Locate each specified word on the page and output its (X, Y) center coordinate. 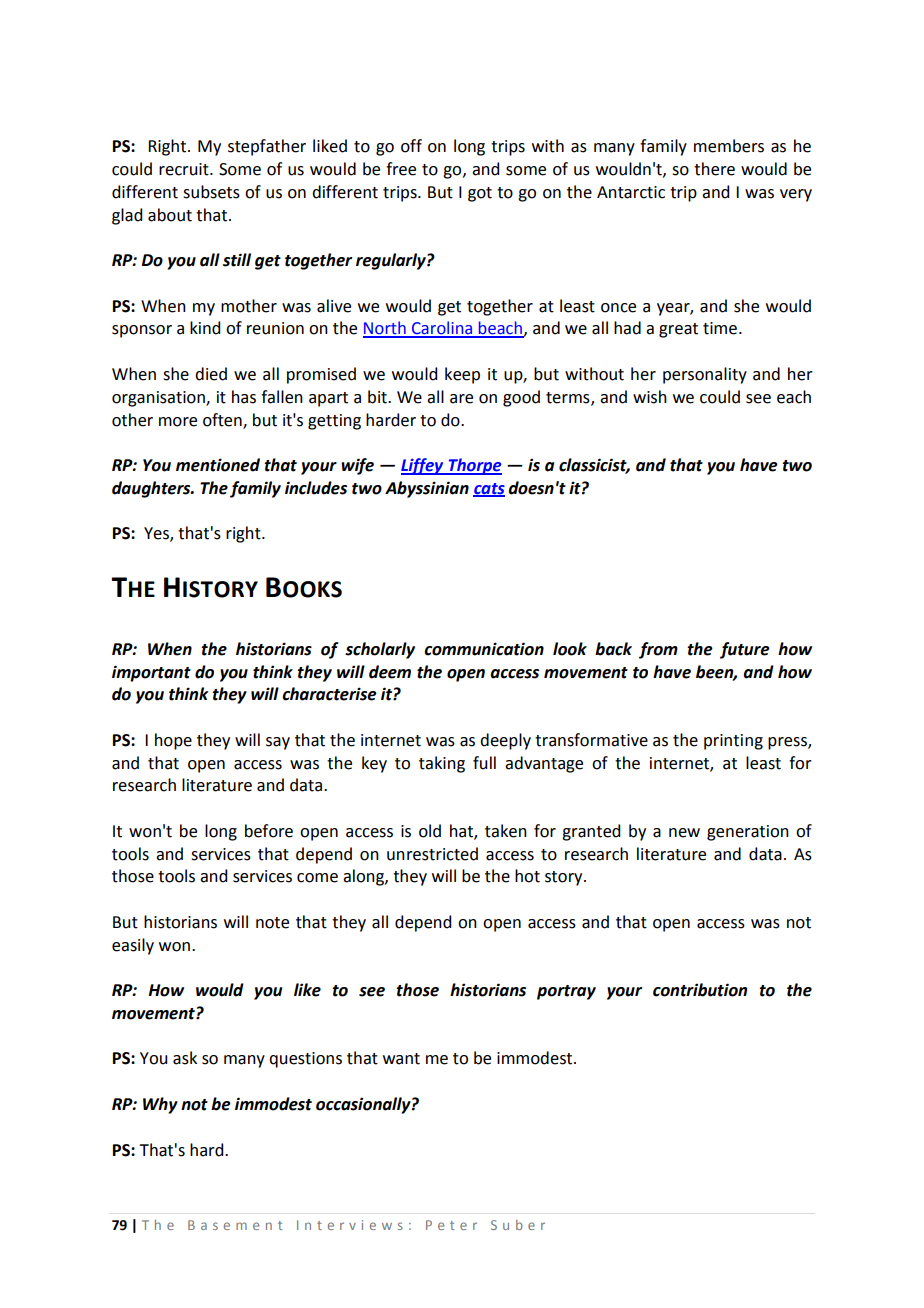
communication (484, 649)
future (745, 650)
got (480, 194)
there (714, 169)
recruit (185, 169)
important (151, 673)
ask (185, 1058)
